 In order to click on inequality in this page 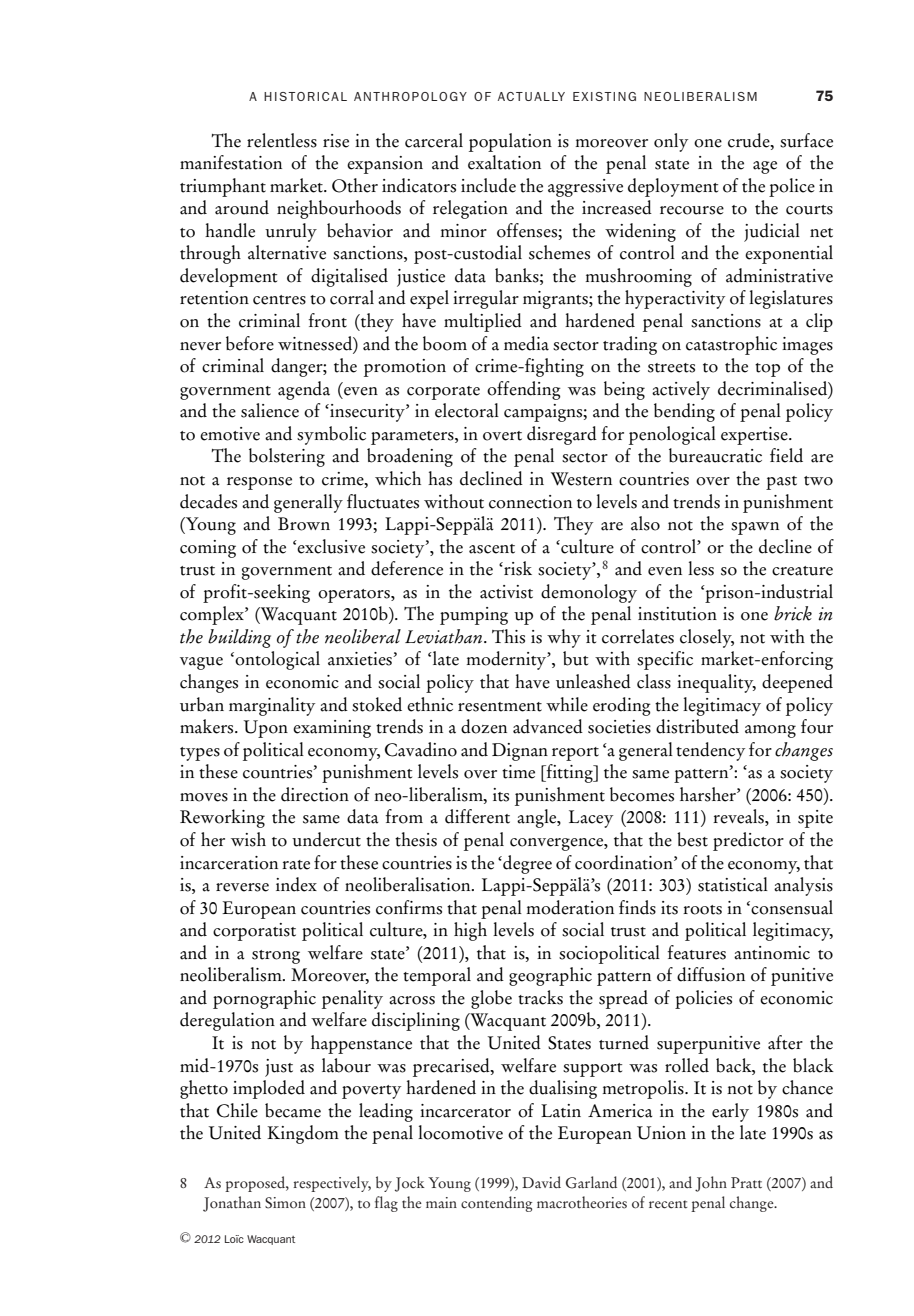, I will do `click(716, 683)`.
